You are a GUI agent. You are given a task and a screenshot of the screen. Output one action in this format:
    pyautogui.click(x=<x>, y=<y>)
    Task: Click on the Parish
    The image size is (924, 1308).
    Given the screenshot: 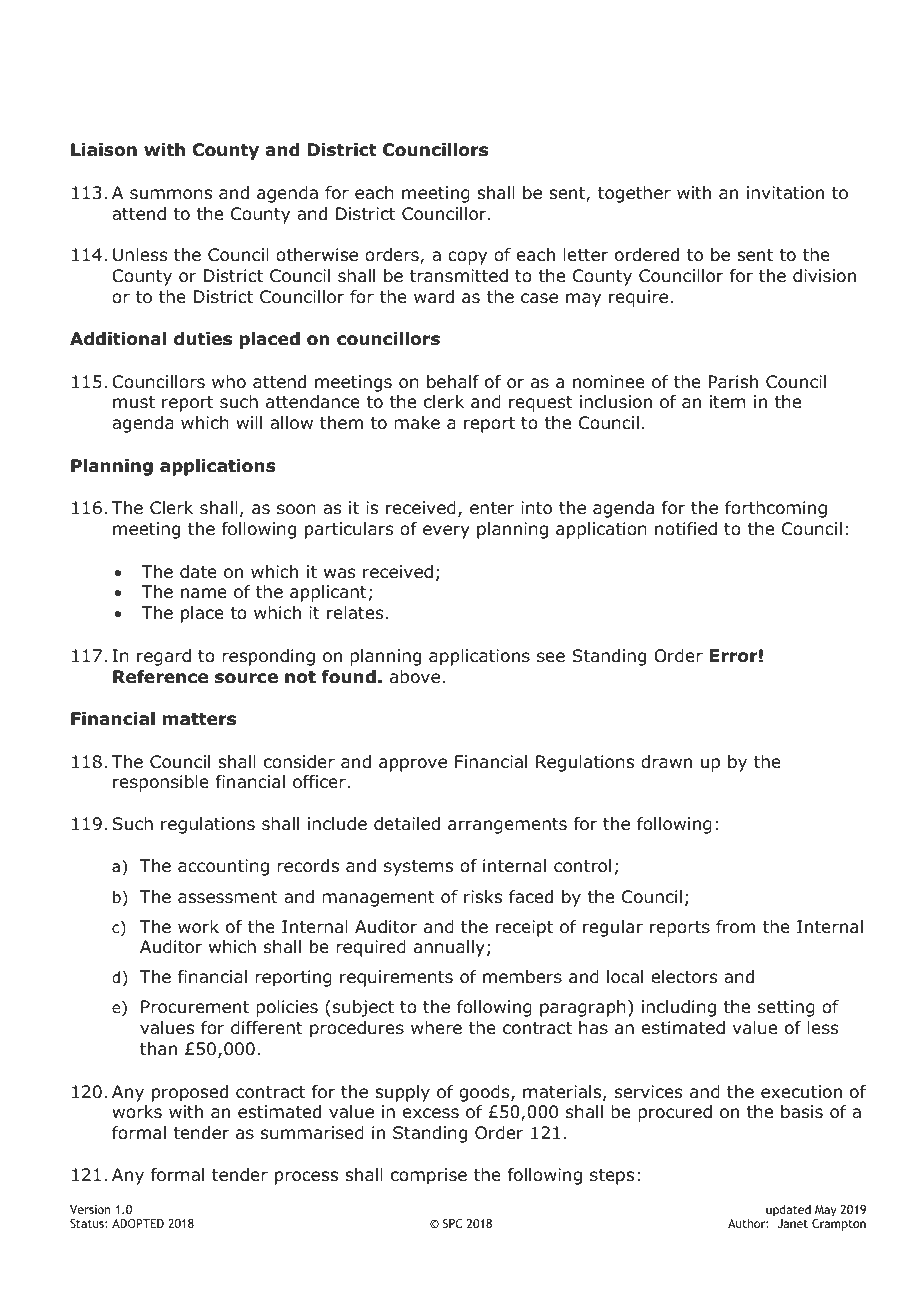 What is the action you would take?
    pyautogui.click(x=733, y=382)
